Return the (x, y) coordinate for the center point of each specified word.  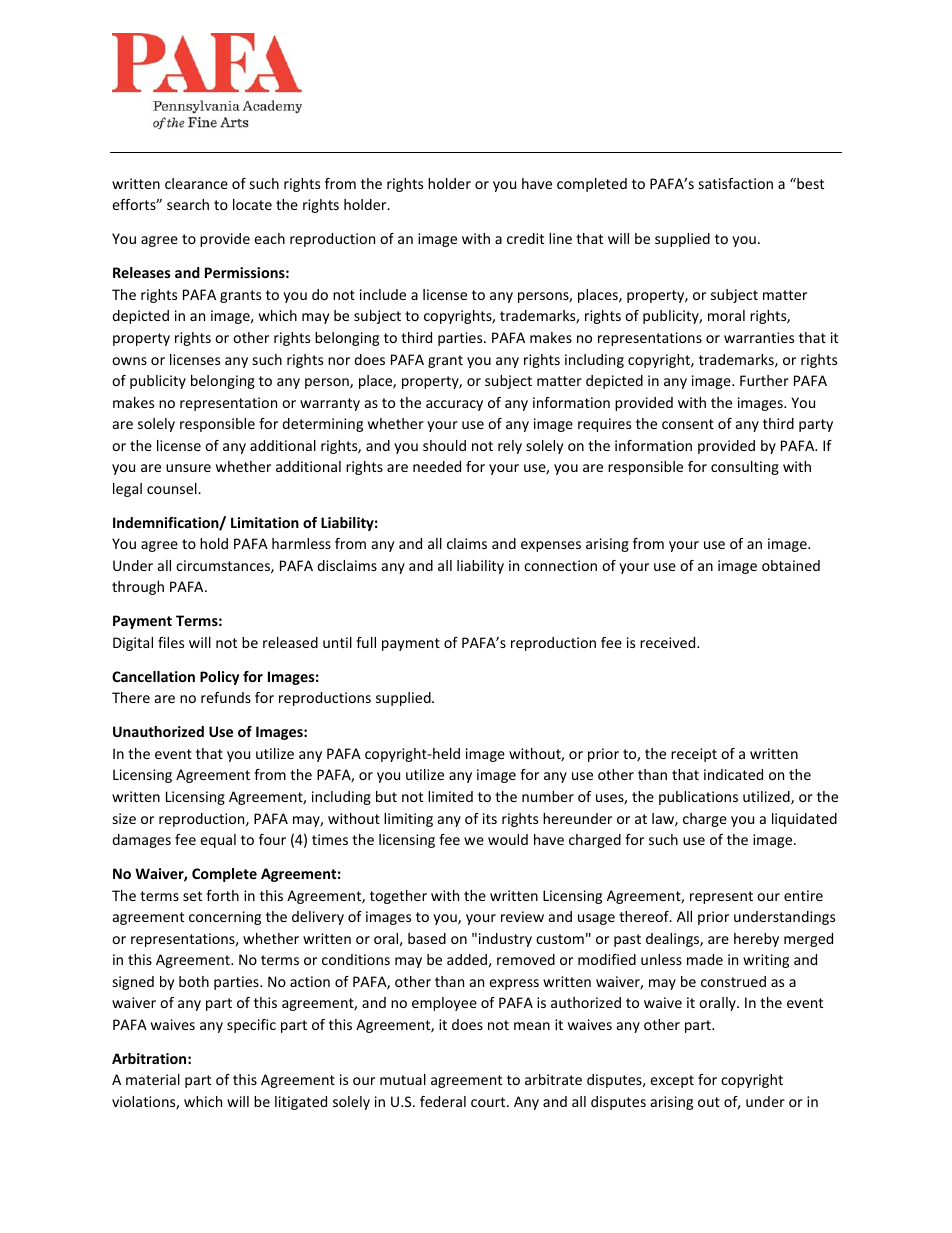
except (672, 1081)
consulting (745, 468)
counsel (173, 488)
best (809, 183)
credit (525, 238)
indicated (733, 774)
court (489, 1102)
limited (450, 796)
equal (218, 841)
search (188, 204)
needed (437, 466)
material (153, 1079)
